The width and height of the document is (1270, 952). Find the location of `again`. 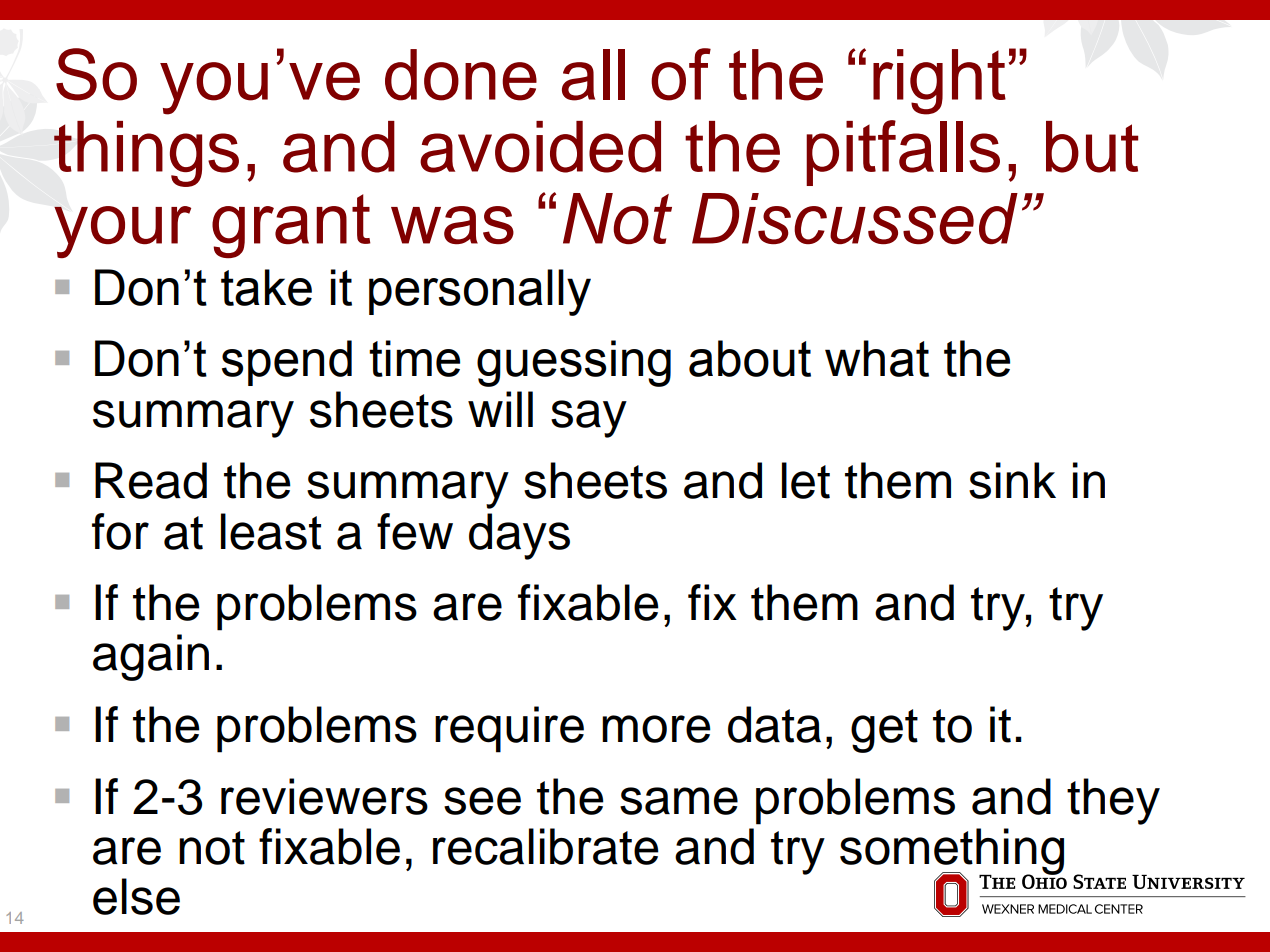

again is located at coordinates (151, 657).
